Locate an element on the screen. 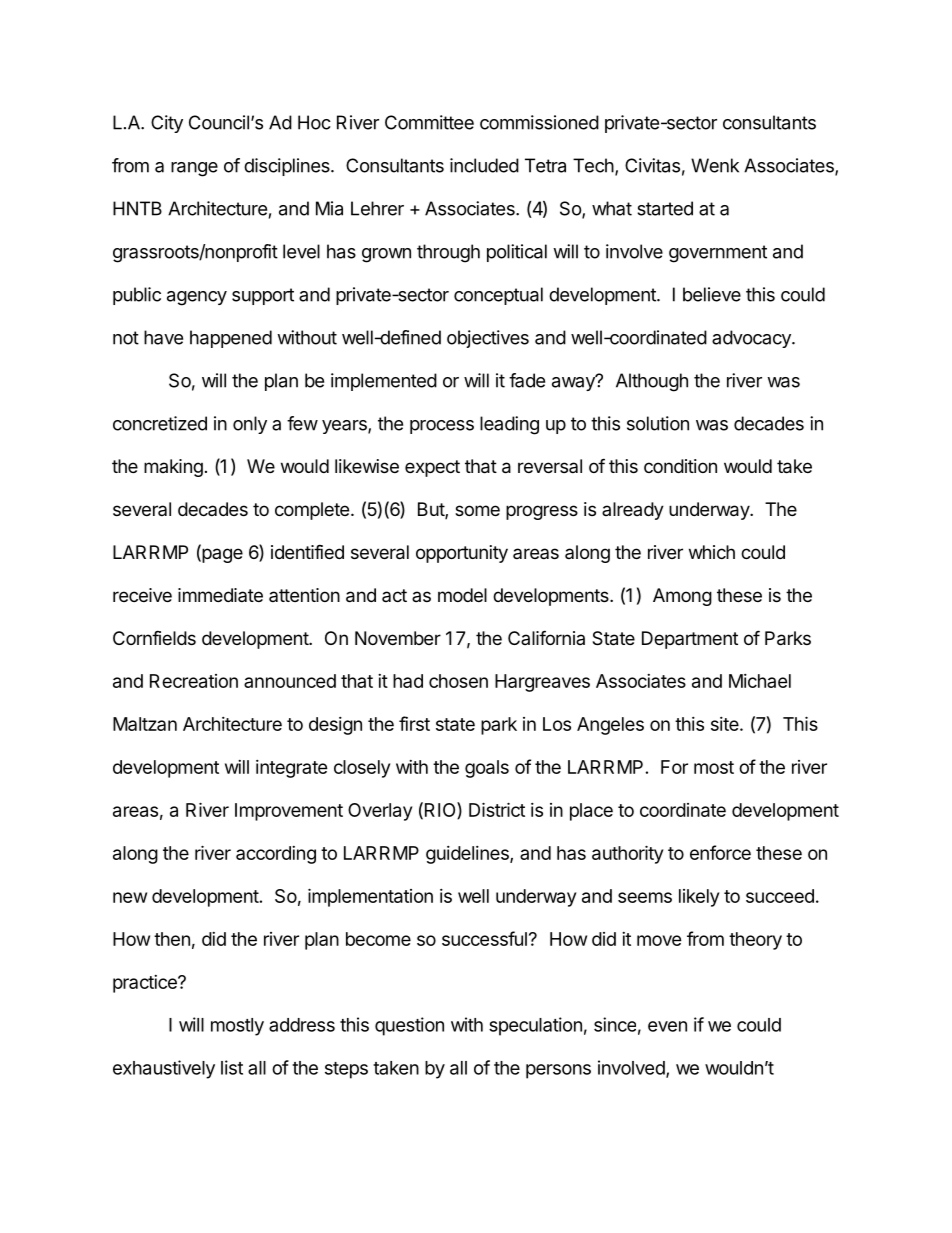 The height and width of the screenshot is (1233, 952). Although is located at coordinates (652, 382).
